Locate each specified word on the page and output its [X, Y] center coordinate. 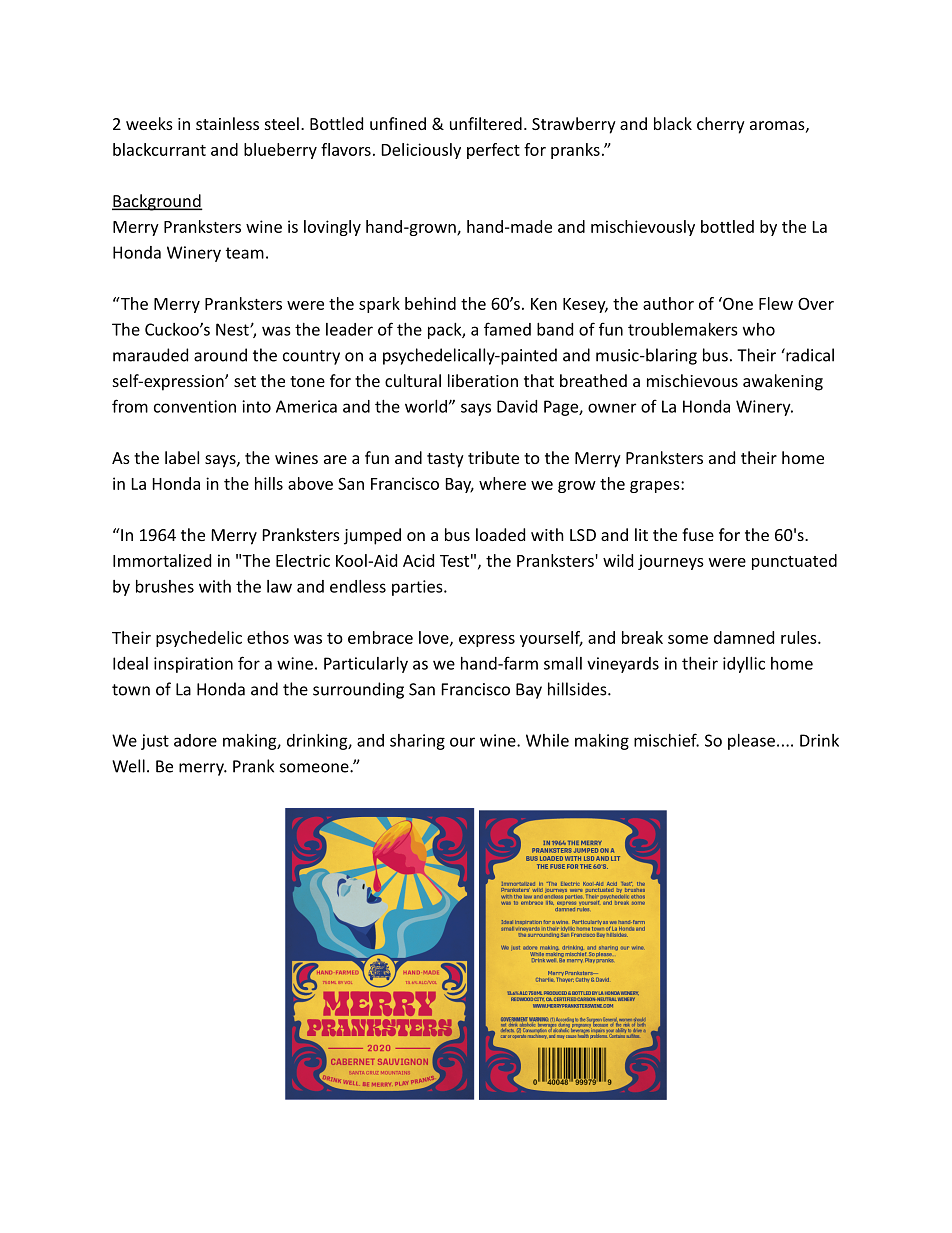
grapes [656, 487]
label [182, 457]
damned [744, 637]
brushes [165, 586]
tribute [493, 457]
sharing [417, 742]
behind [430, 303]
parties [418, 588]
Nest [233, 329]
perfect [493, 151]
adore [195, 740]
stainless [227, 123]
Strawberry [574, 125]
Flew [776, 303]
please [751, 742]
